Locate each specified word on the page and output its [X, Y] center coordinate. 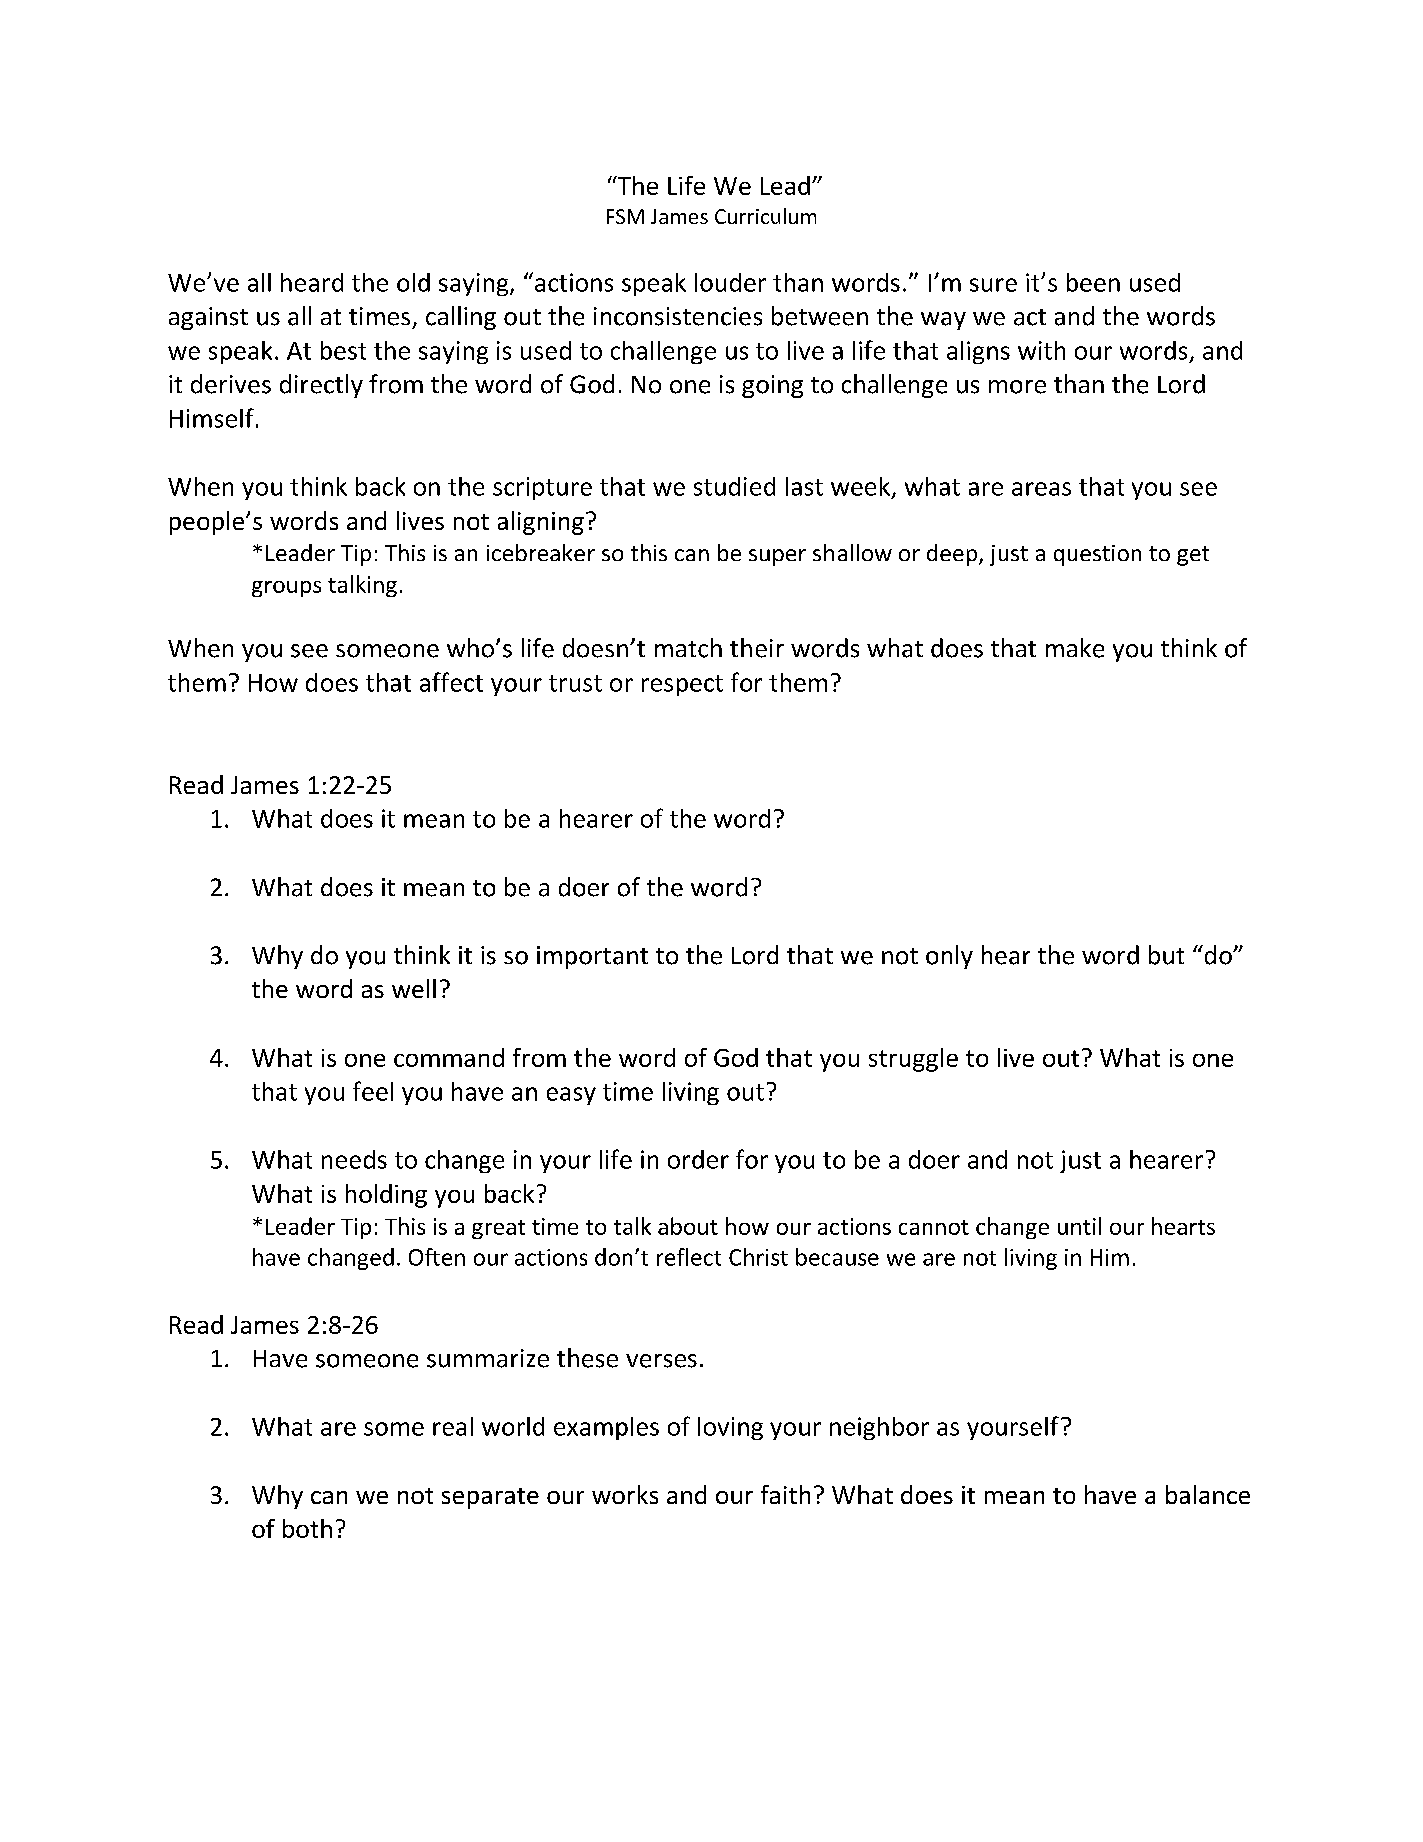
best [343, 350]
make [1075, 648]
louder [730, 282]
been [1093, 282]
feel [373, 1091]
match [688, 648]
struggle [913, 1060]
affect [451, 682]
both [307, 1528]
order [698, 1159]
